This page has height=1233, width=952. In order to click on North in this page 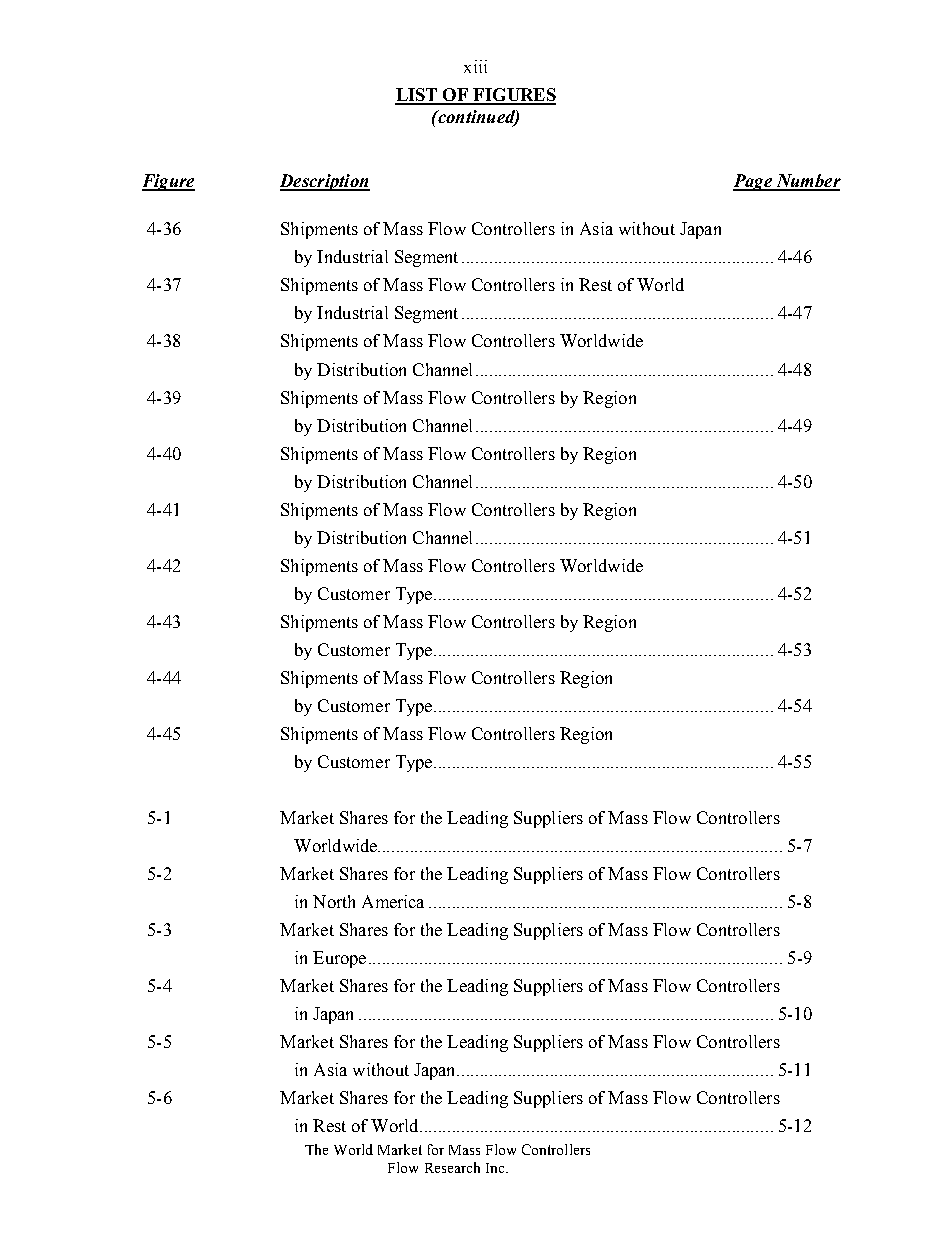, I will do `click(334, 901)`.
